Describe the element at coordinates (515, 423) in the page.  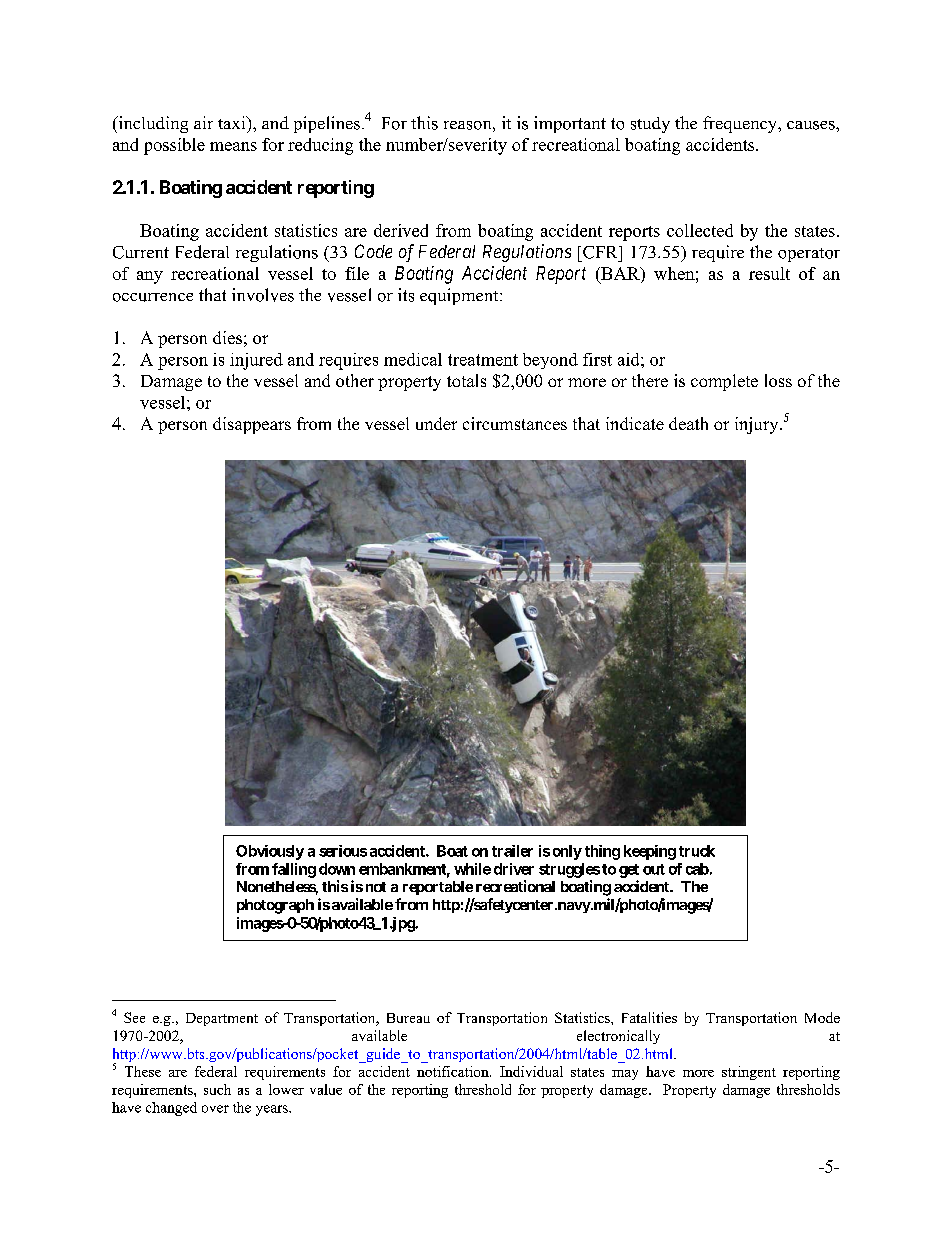
I see `circumstances` at that location.
